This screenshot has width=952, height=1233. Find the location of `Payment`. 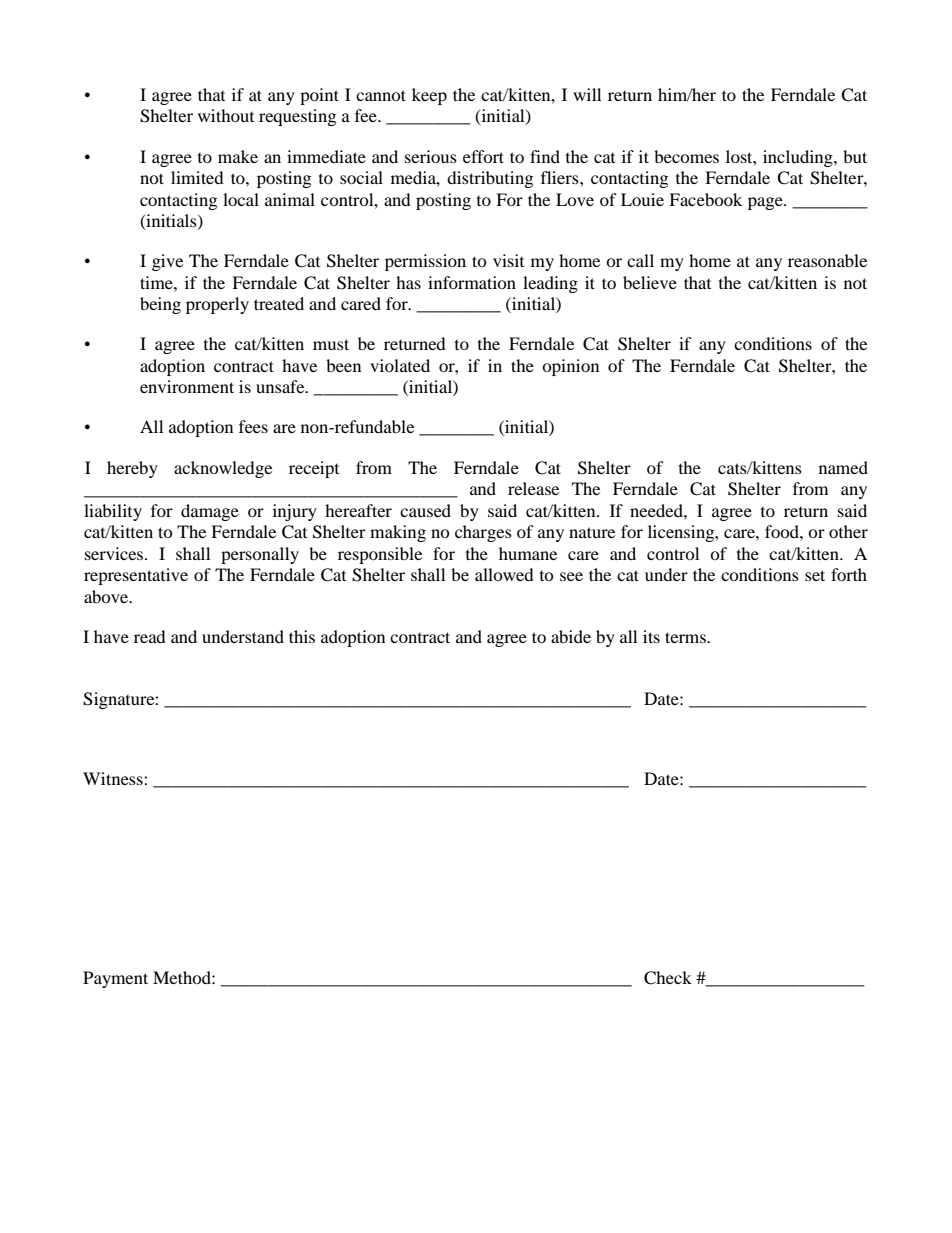

Payment is located at coordinates (115, 979).
